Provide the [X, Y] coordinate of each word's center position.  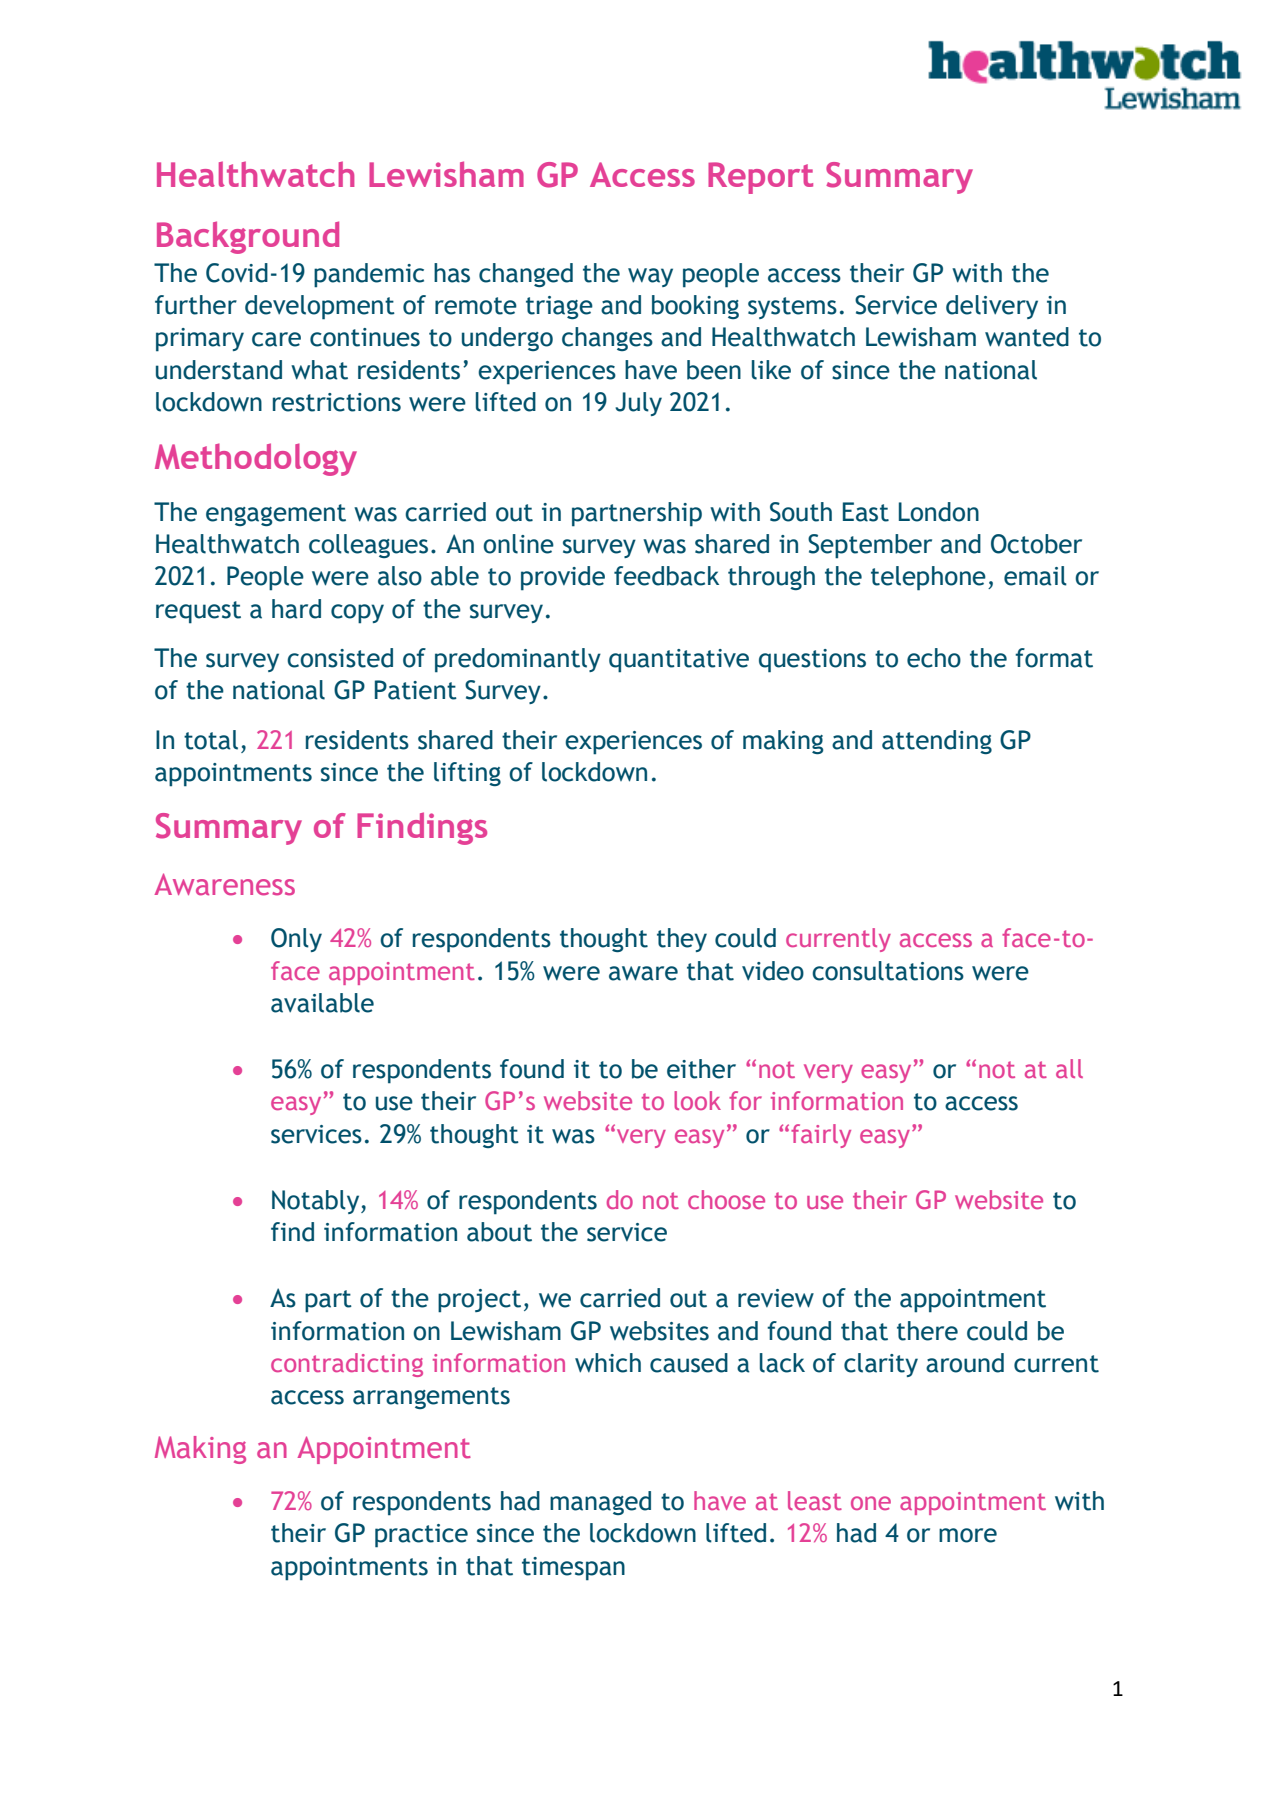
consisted [340, 658]
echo [934, 658]
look [697, 1100]
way [650, 277]
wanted [1027, 337]
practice [421, 1536]
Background [248, 237]
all [1069, 1068]
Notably [317, 1202]
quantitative [679, 661]
